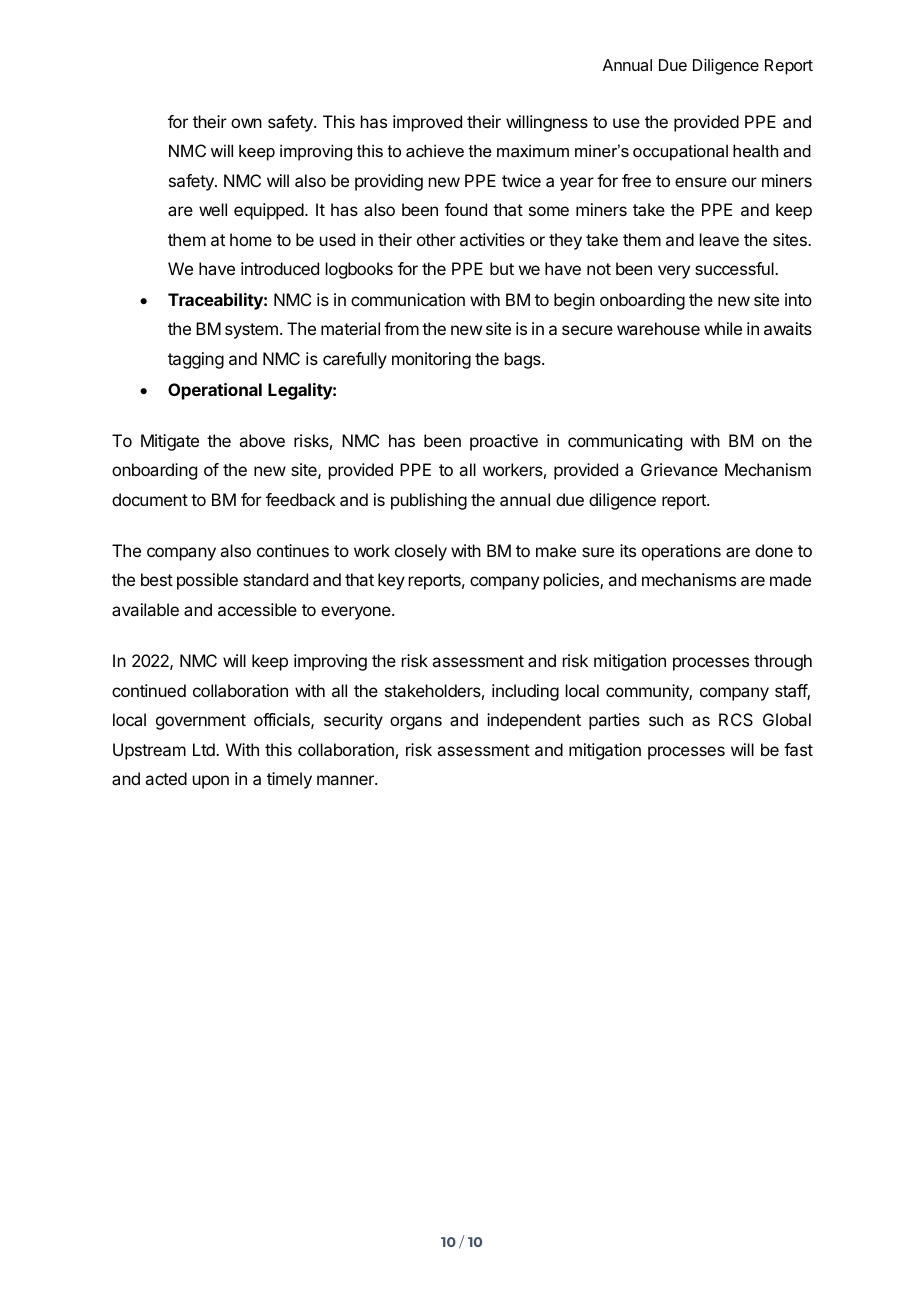  Describe the element at coordinates (251, 331) in the screenshot. I see `system` at that location.
